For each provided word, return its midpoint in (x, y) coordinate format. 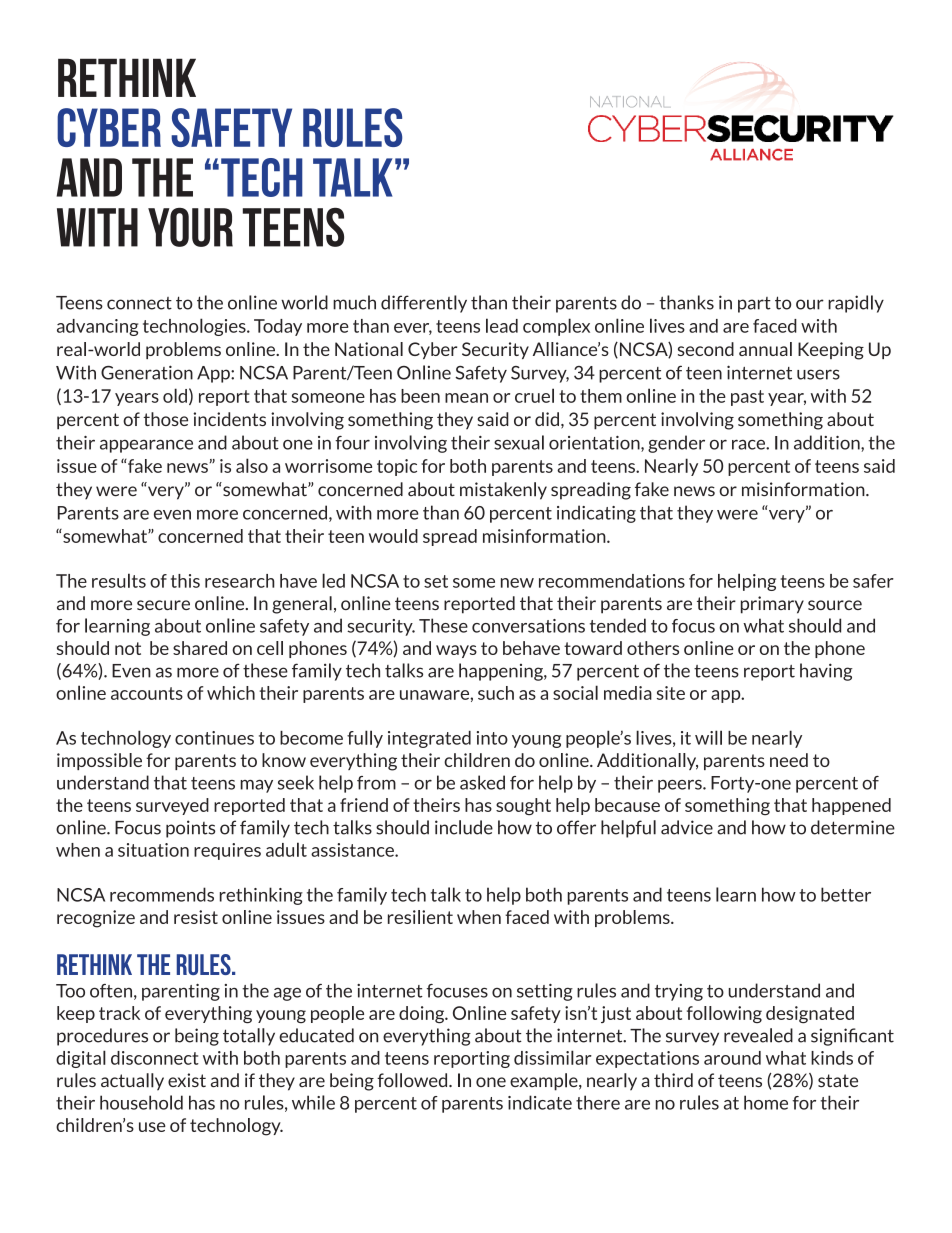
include (464, 827)
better (846, 894)
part (754, 305)
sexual (519, 442)
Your (190, 227)
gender (676, 444)
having (826, 672)
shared (200, 648)
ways (456, 651)
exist (187, 1080)
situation (153, 850)
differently (424, 304)
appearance (146, 446)
